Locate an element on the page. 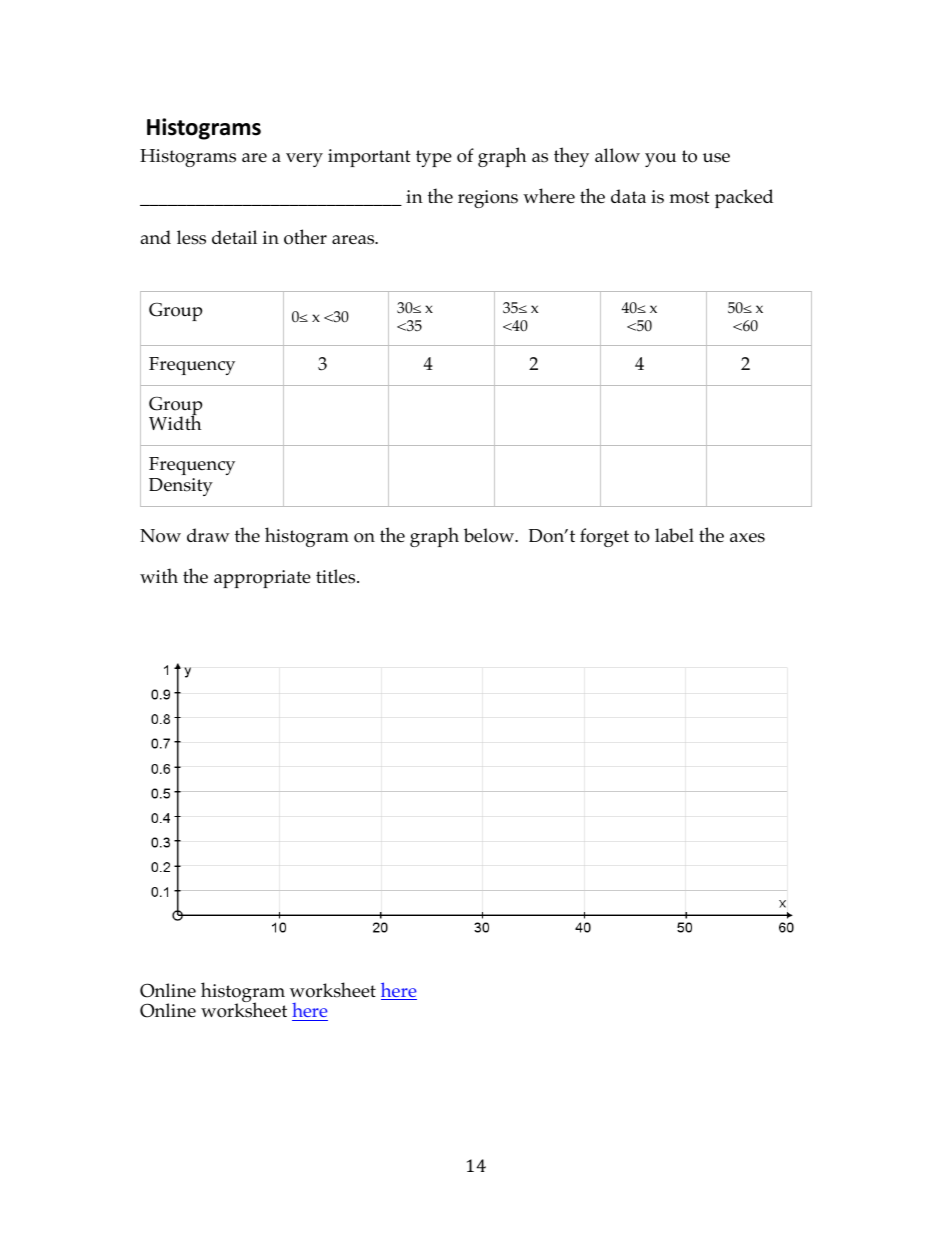 This image has width=952, height=1233. Width is located at coordinates (175, 422).
